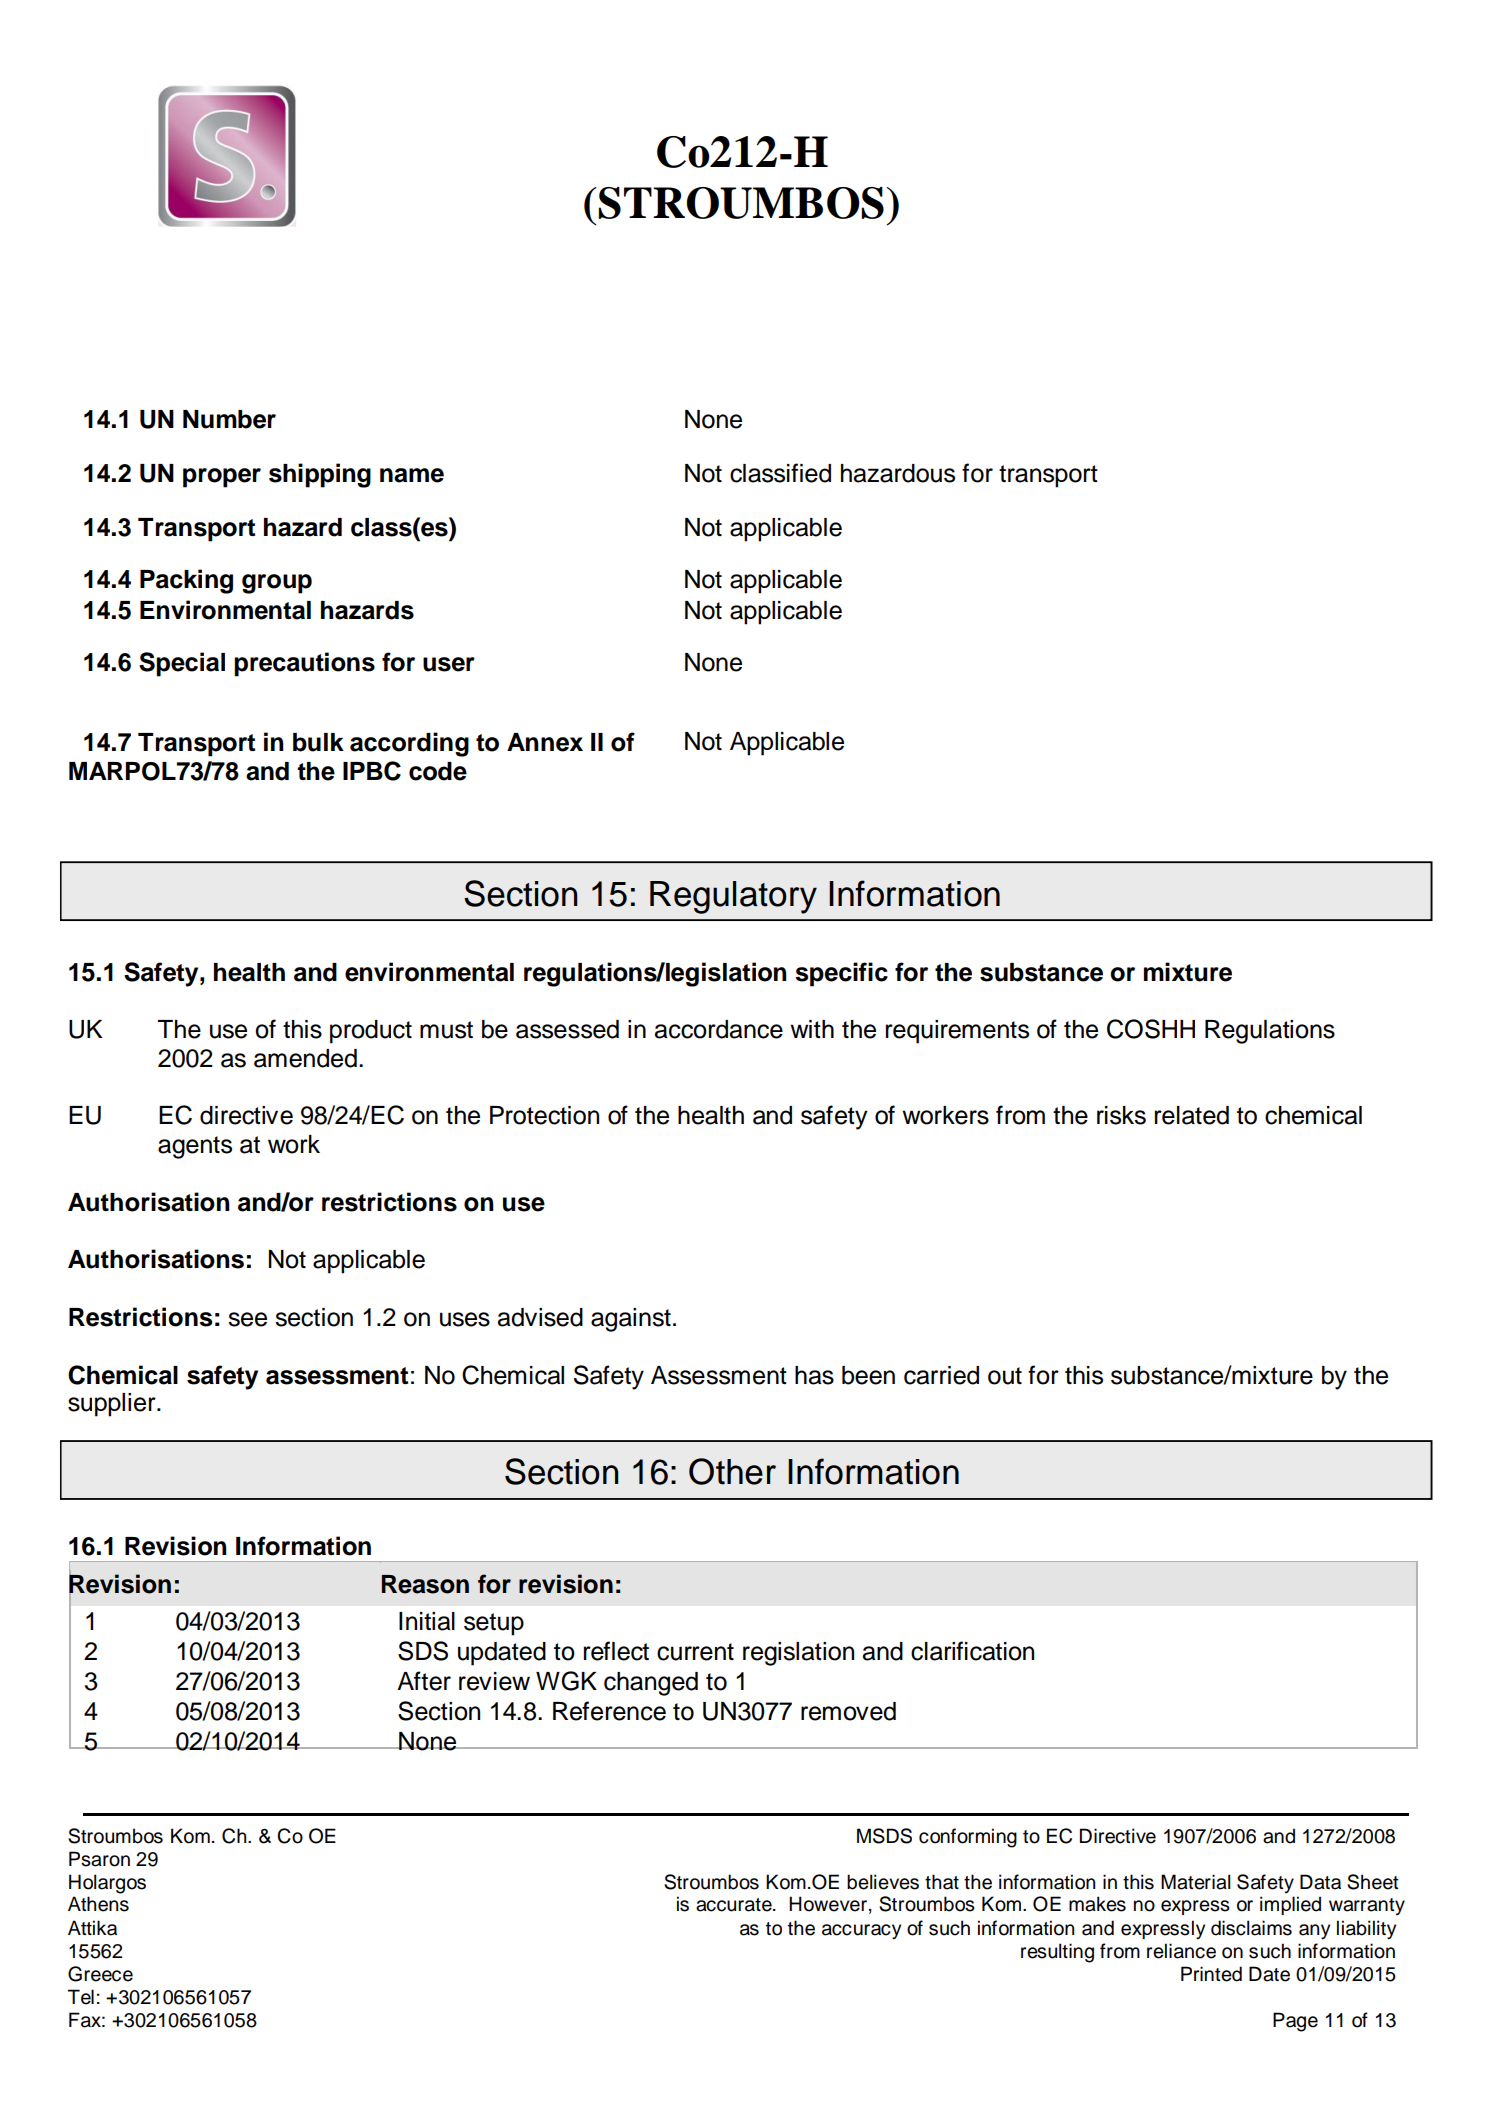 This screenshot has width=1489, height=2106. I want to click on proper, so click(222, 478).
